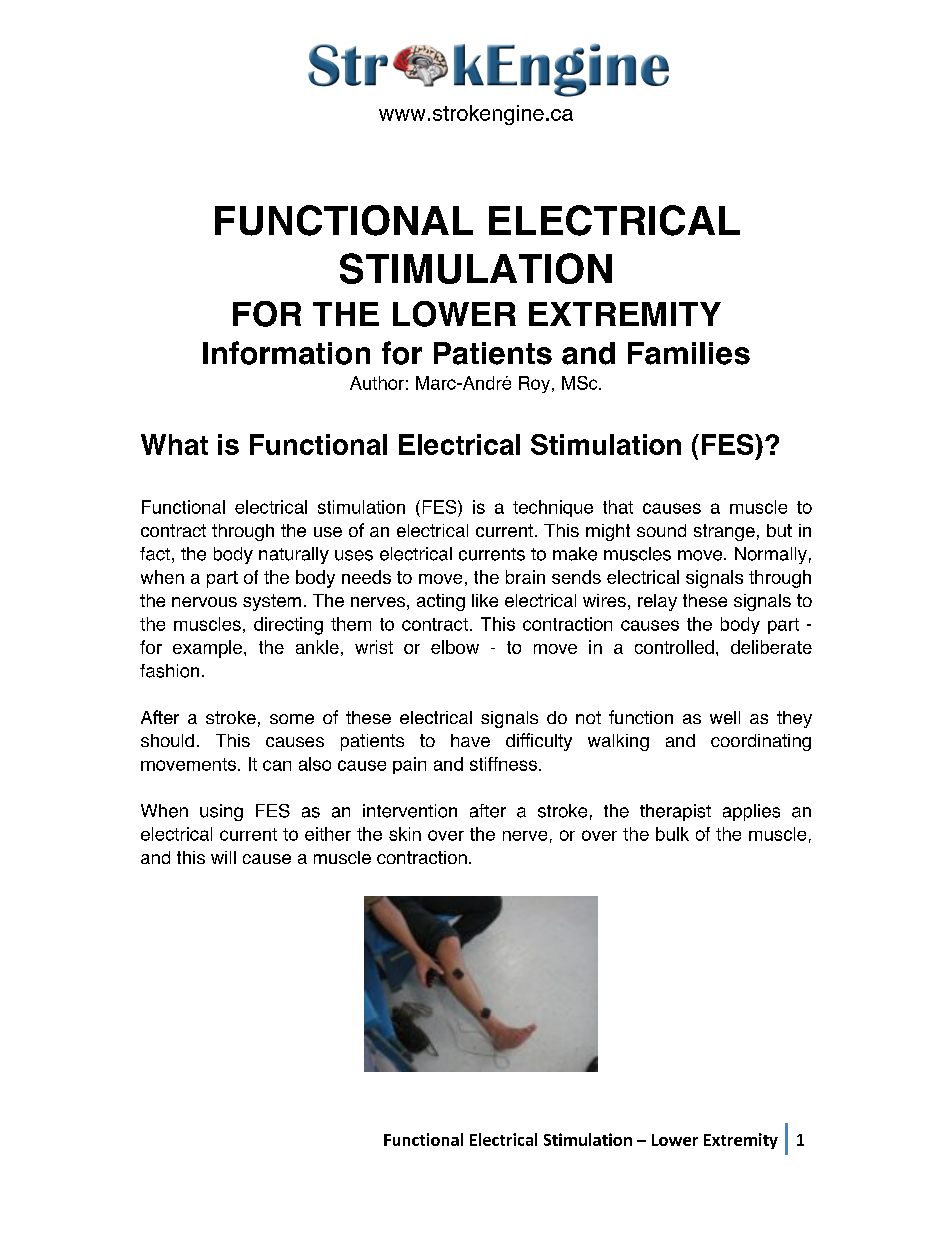 Image resolution: width=952 pixels, height=1233 pixels. Describe the element at coordinates (618, 507) in the page. I see `that` at that location.
